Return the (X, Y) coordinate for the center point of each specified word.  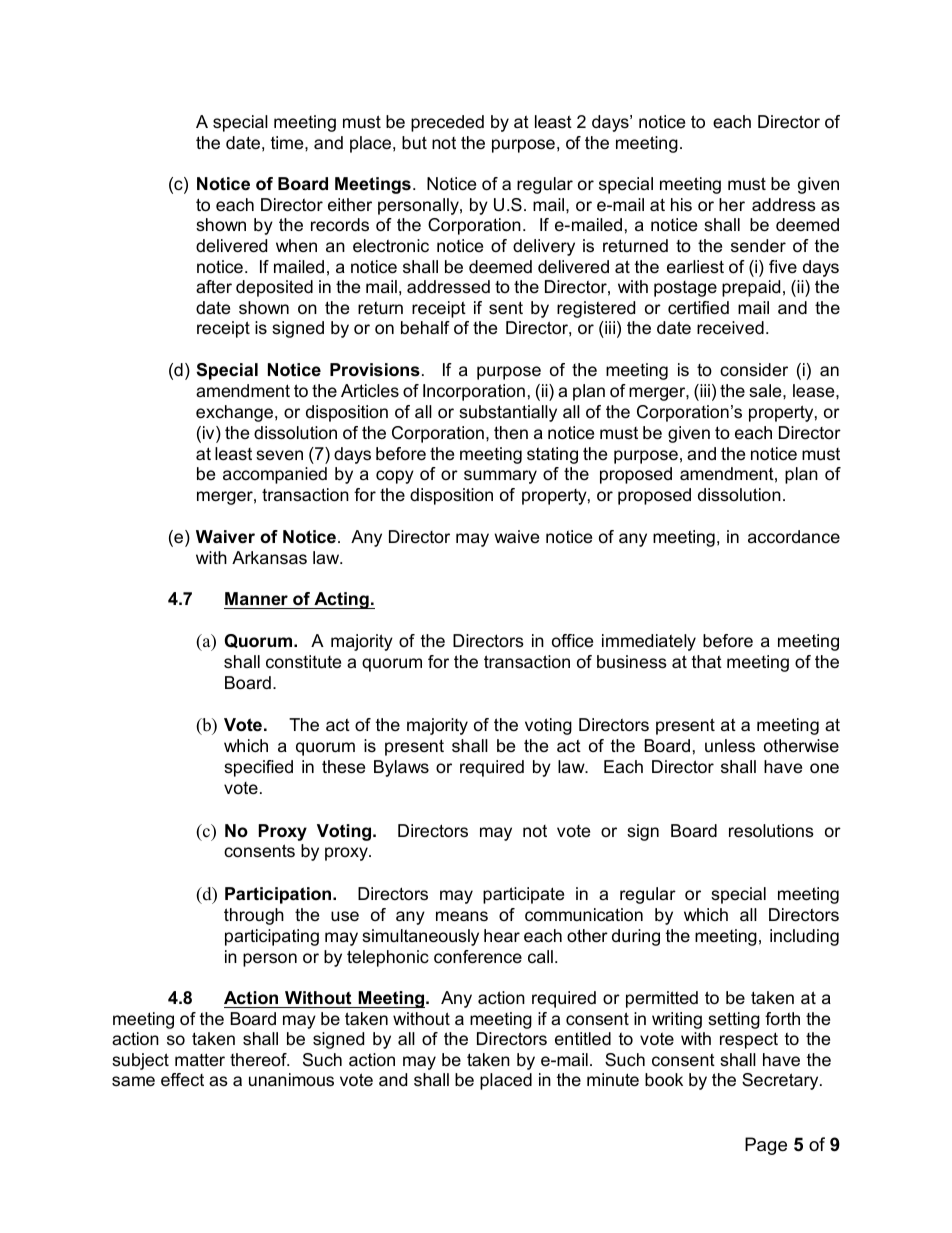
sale (766, 391)
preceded (447, 123)
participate (523, 895)
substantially (508, 413)
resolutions (771, 831)
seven (279, 455)
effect (182, 1080)
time (288, 142)
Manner (256, 598)
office (572, 640)
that (707, 662)
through (254, 916)
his (681, 204)
